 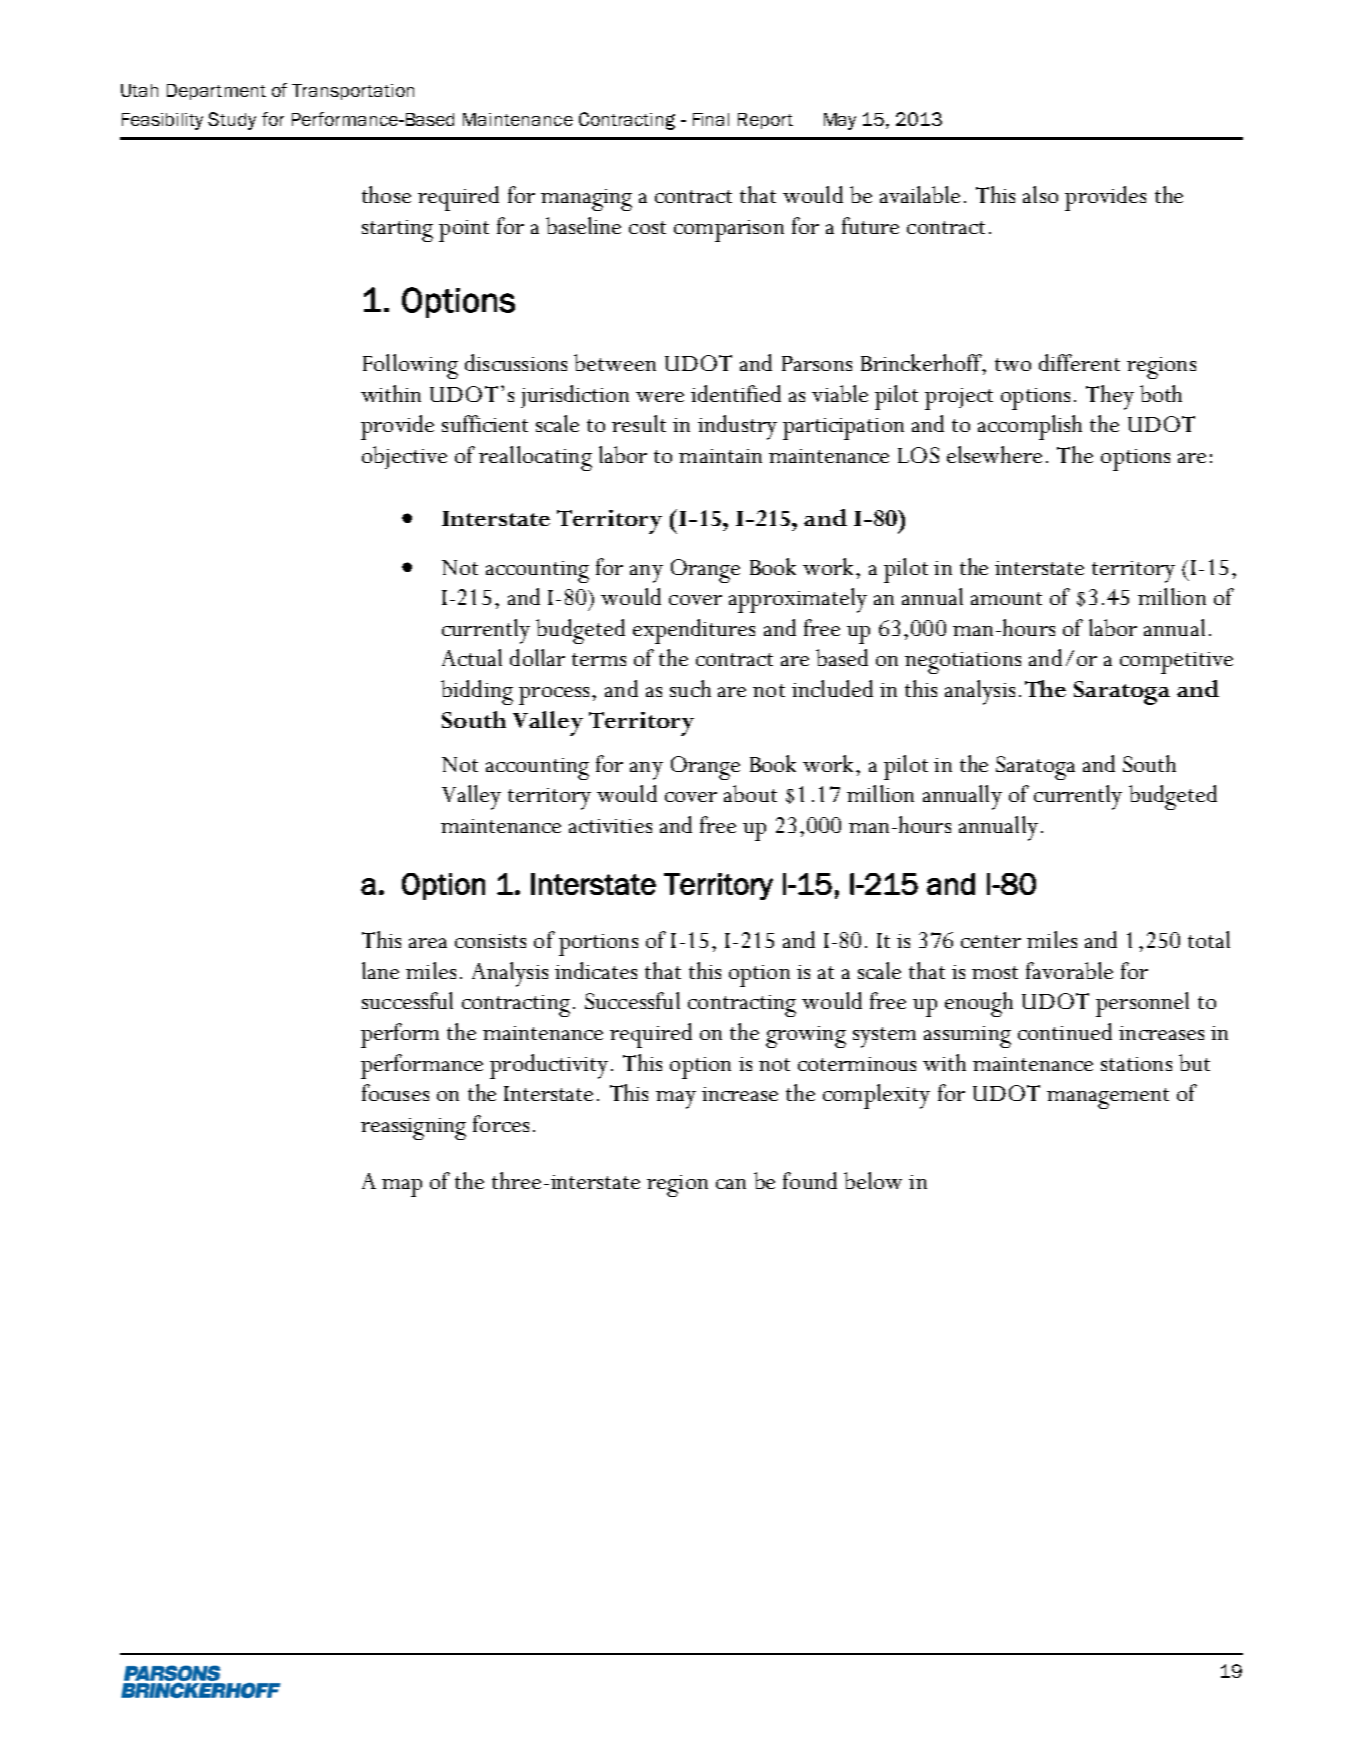 I want to click on center, so click(x=991, y=941).
